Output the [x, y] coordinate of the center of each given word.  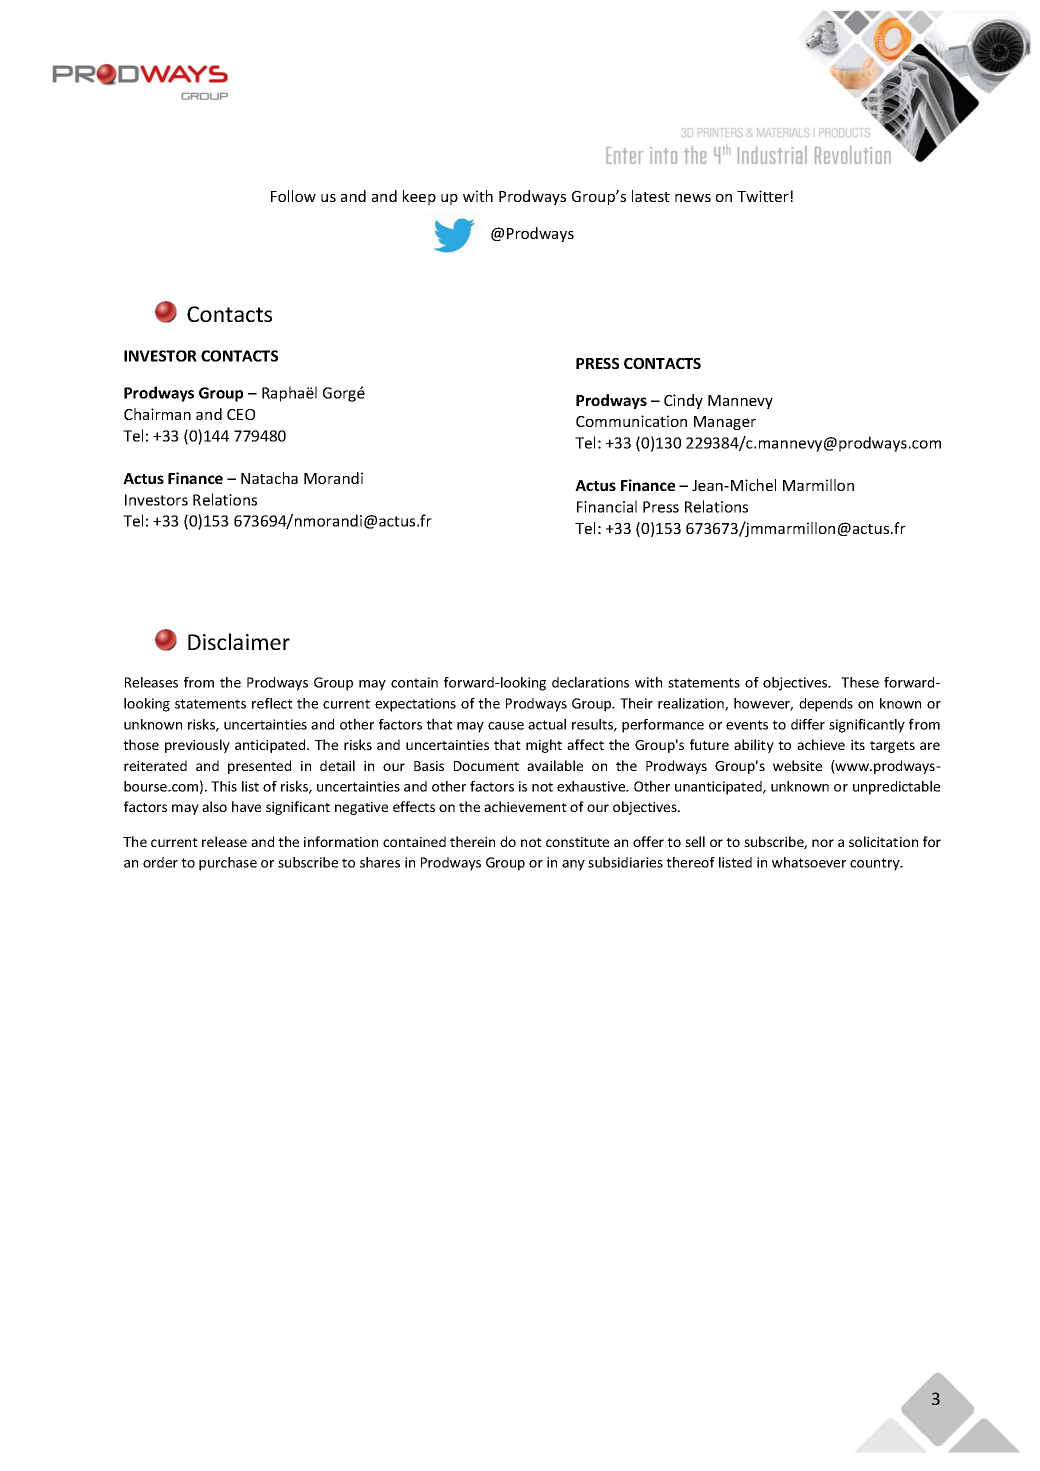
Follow [293, 196]
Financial [607, 506]
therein [472, 841]
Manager [725, 423]
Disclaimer [239, 641]
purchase [228, 864]
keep [419, 197]
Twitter [763, 196]
